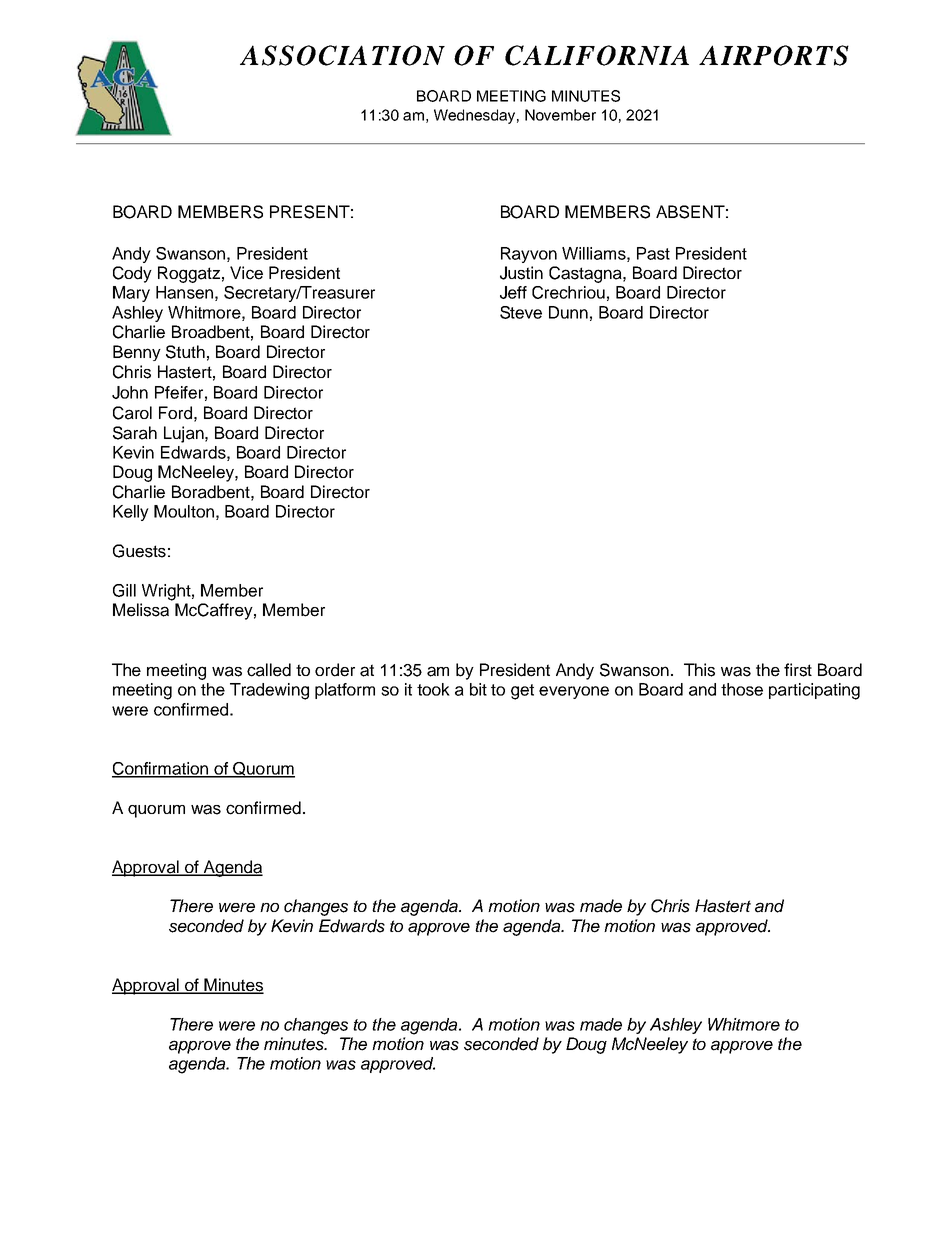  What do you see at coordinates (560, 115) in the document?
I see `November` at bounding box center [560, 115].
